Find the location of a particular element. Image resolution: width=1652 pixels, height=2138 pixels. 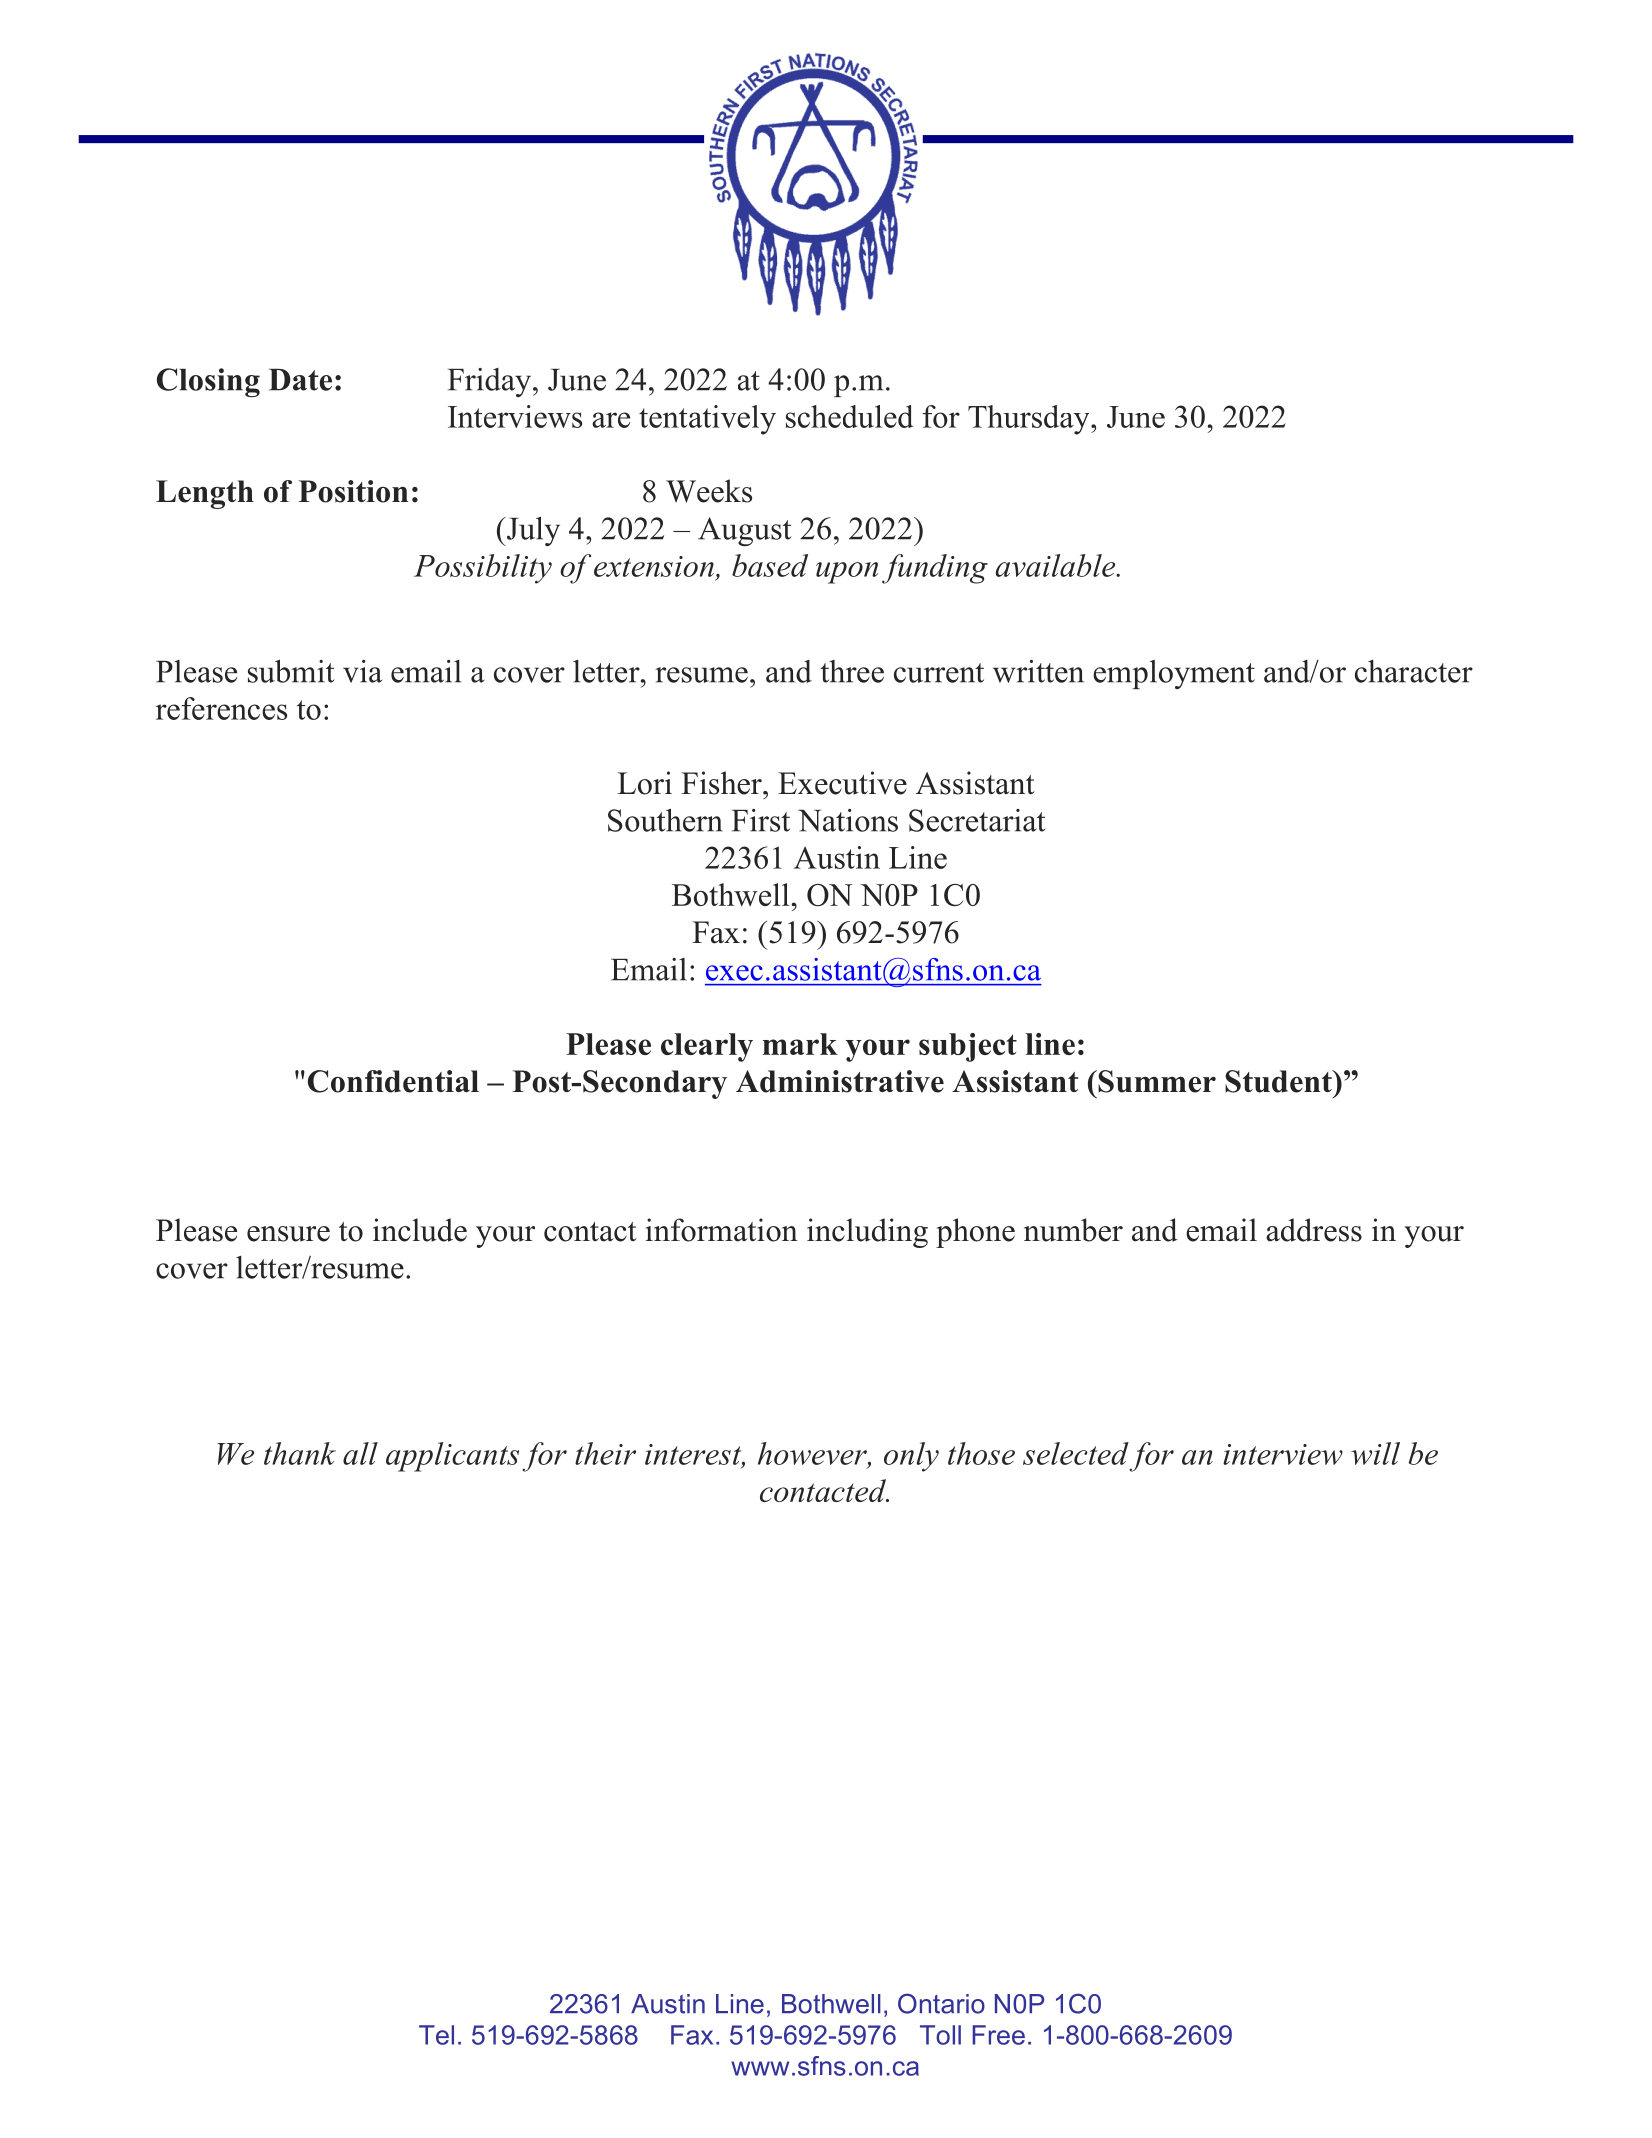

ensure is located at coordinates (288, 1234).
